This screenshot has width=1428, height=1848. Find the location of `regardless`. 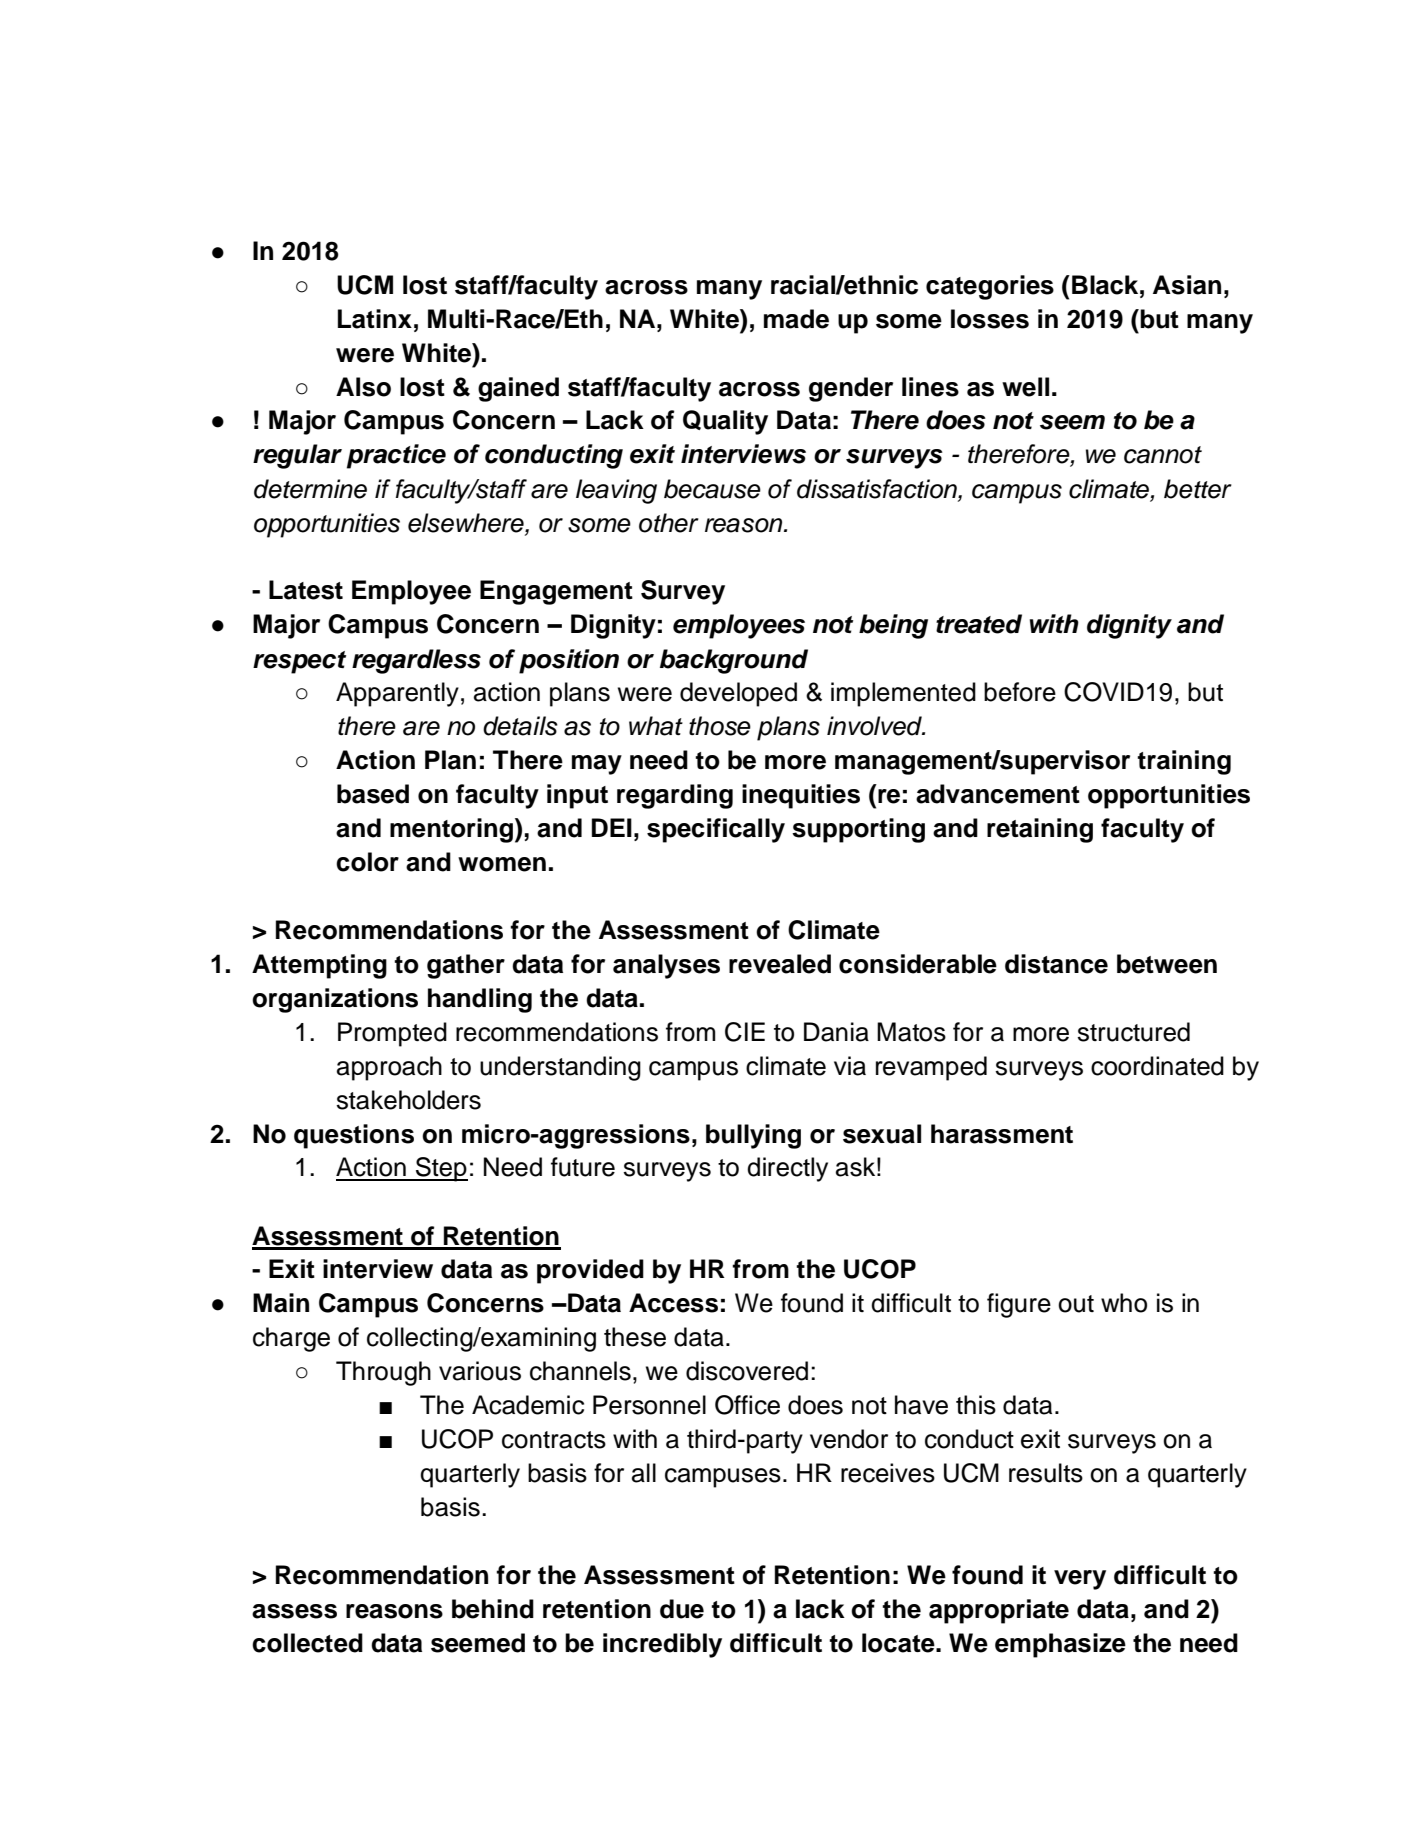

regardless is located at coordinates (416, 661).
